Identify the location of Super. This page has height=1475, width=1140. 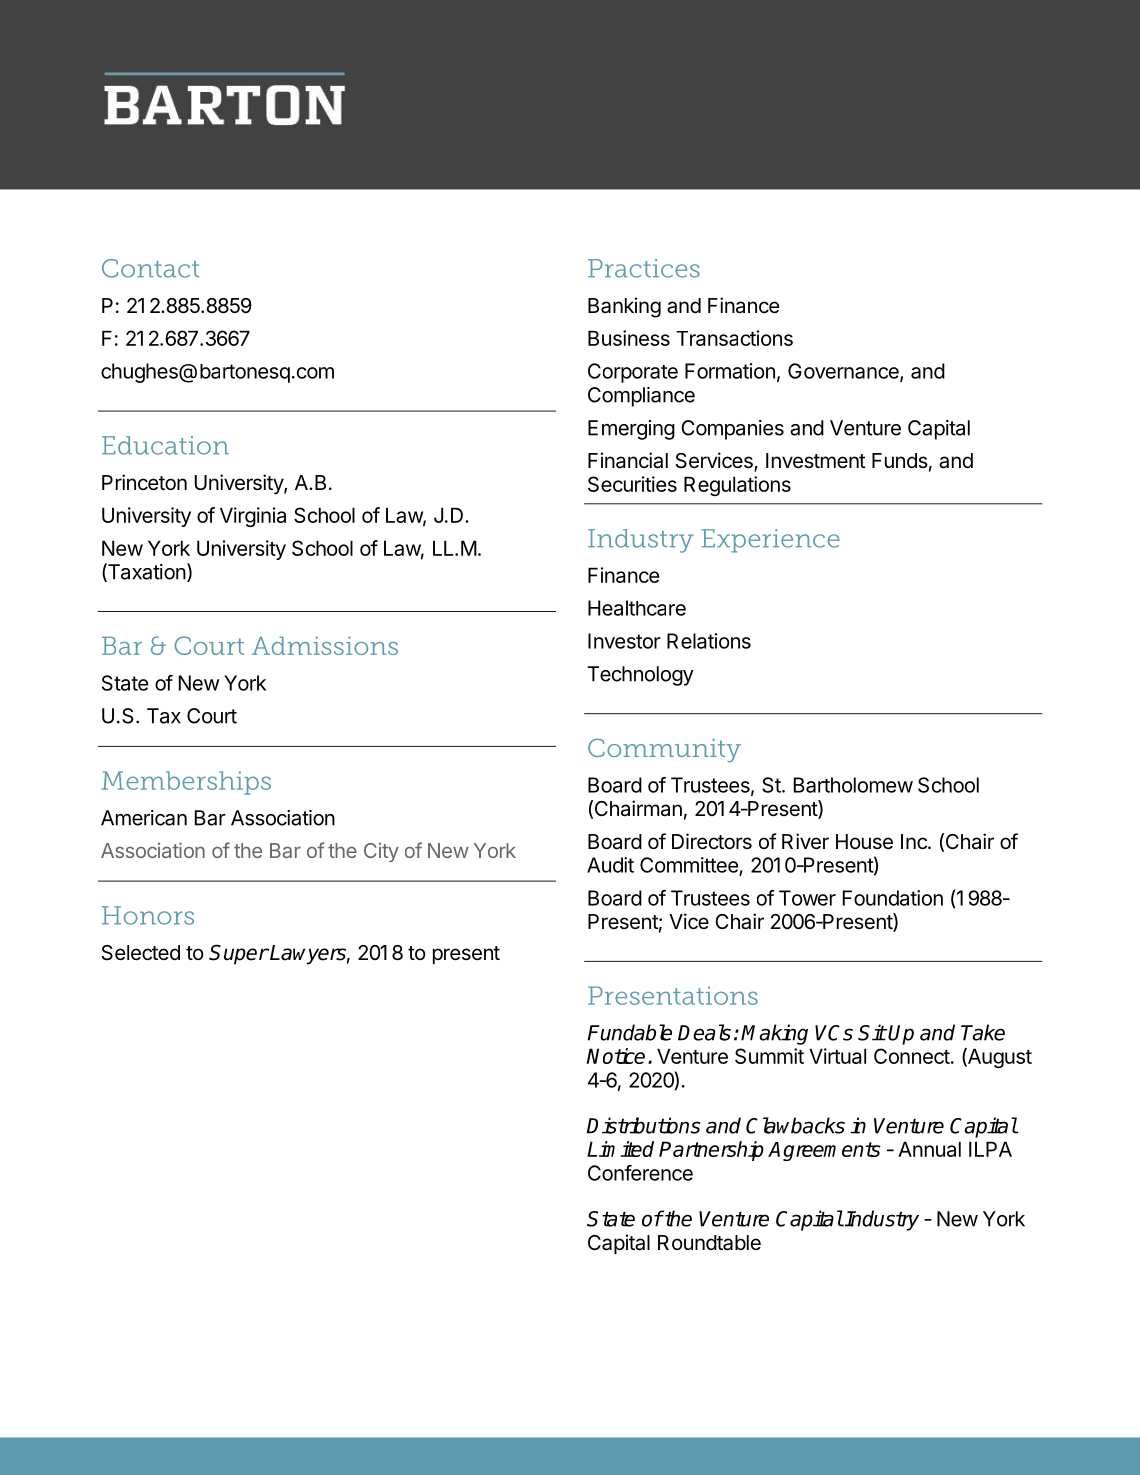
(239, 954).
